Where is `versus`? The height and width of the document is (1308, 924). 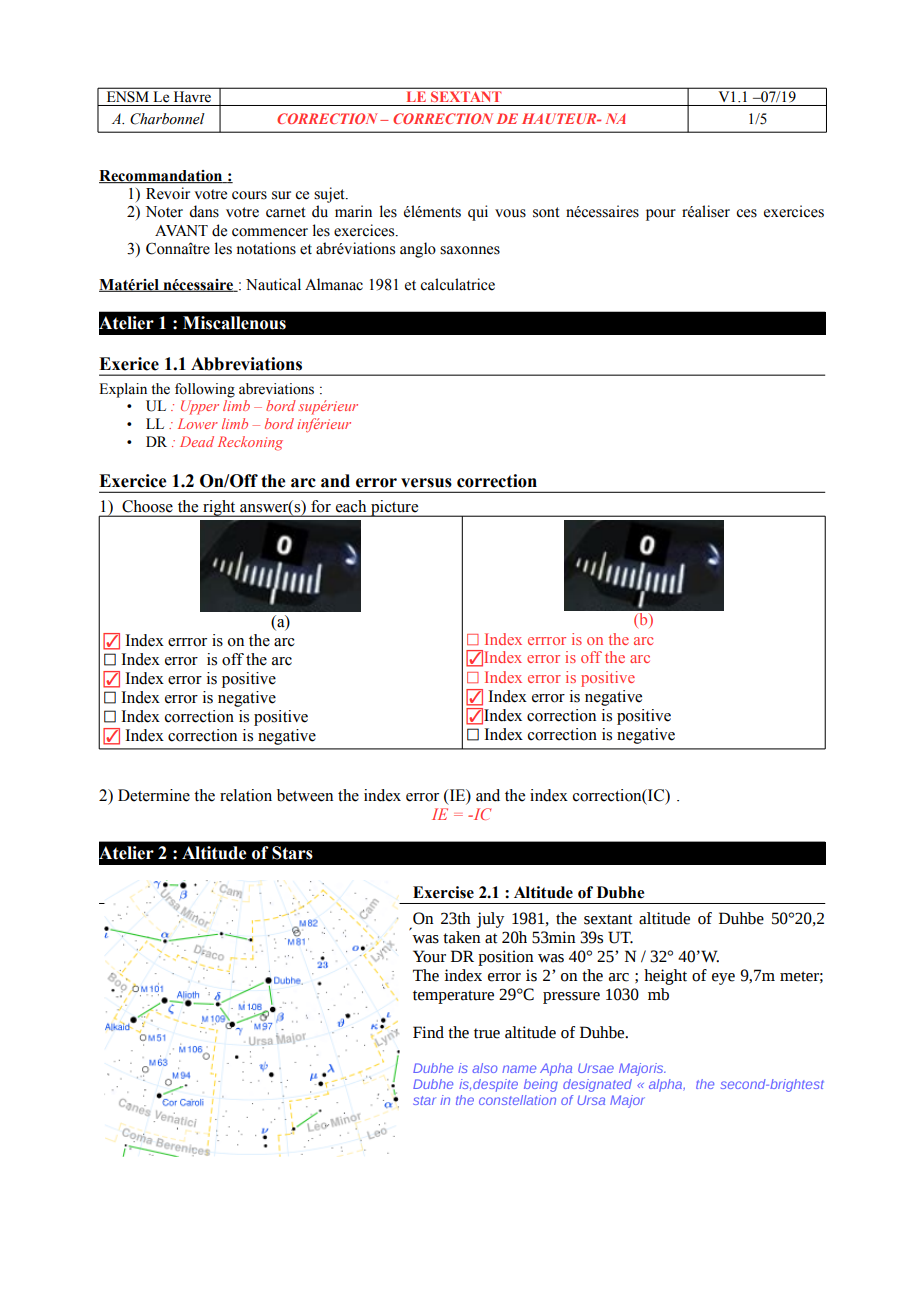
versus is located at coordinates (426, 483).
